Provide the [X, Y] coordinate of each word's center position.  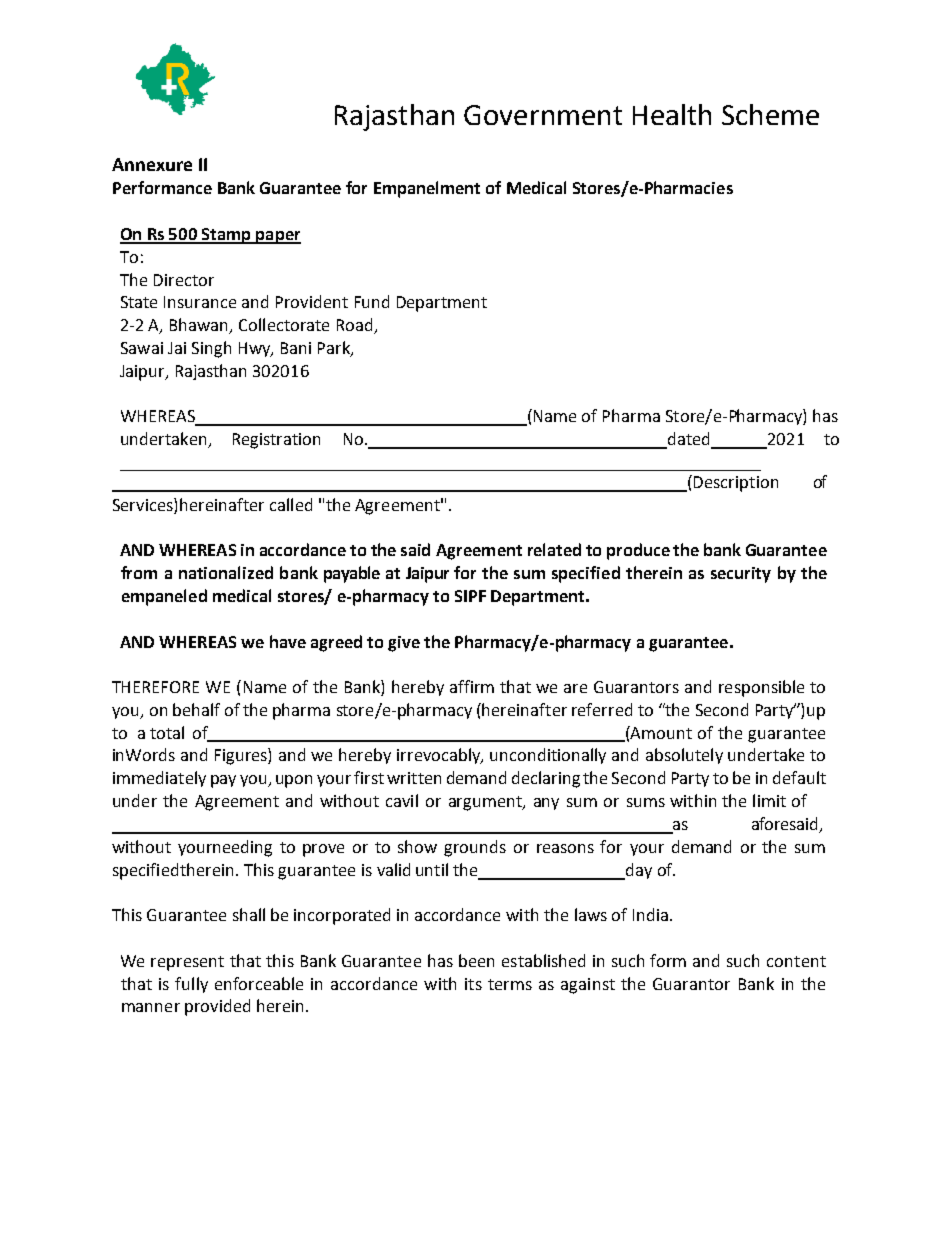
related [554, 549]
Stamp [226, 236]
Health [672, 114]
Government [543, 115]
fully [191, 985]
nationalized [226, 572]
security [741, 575]
